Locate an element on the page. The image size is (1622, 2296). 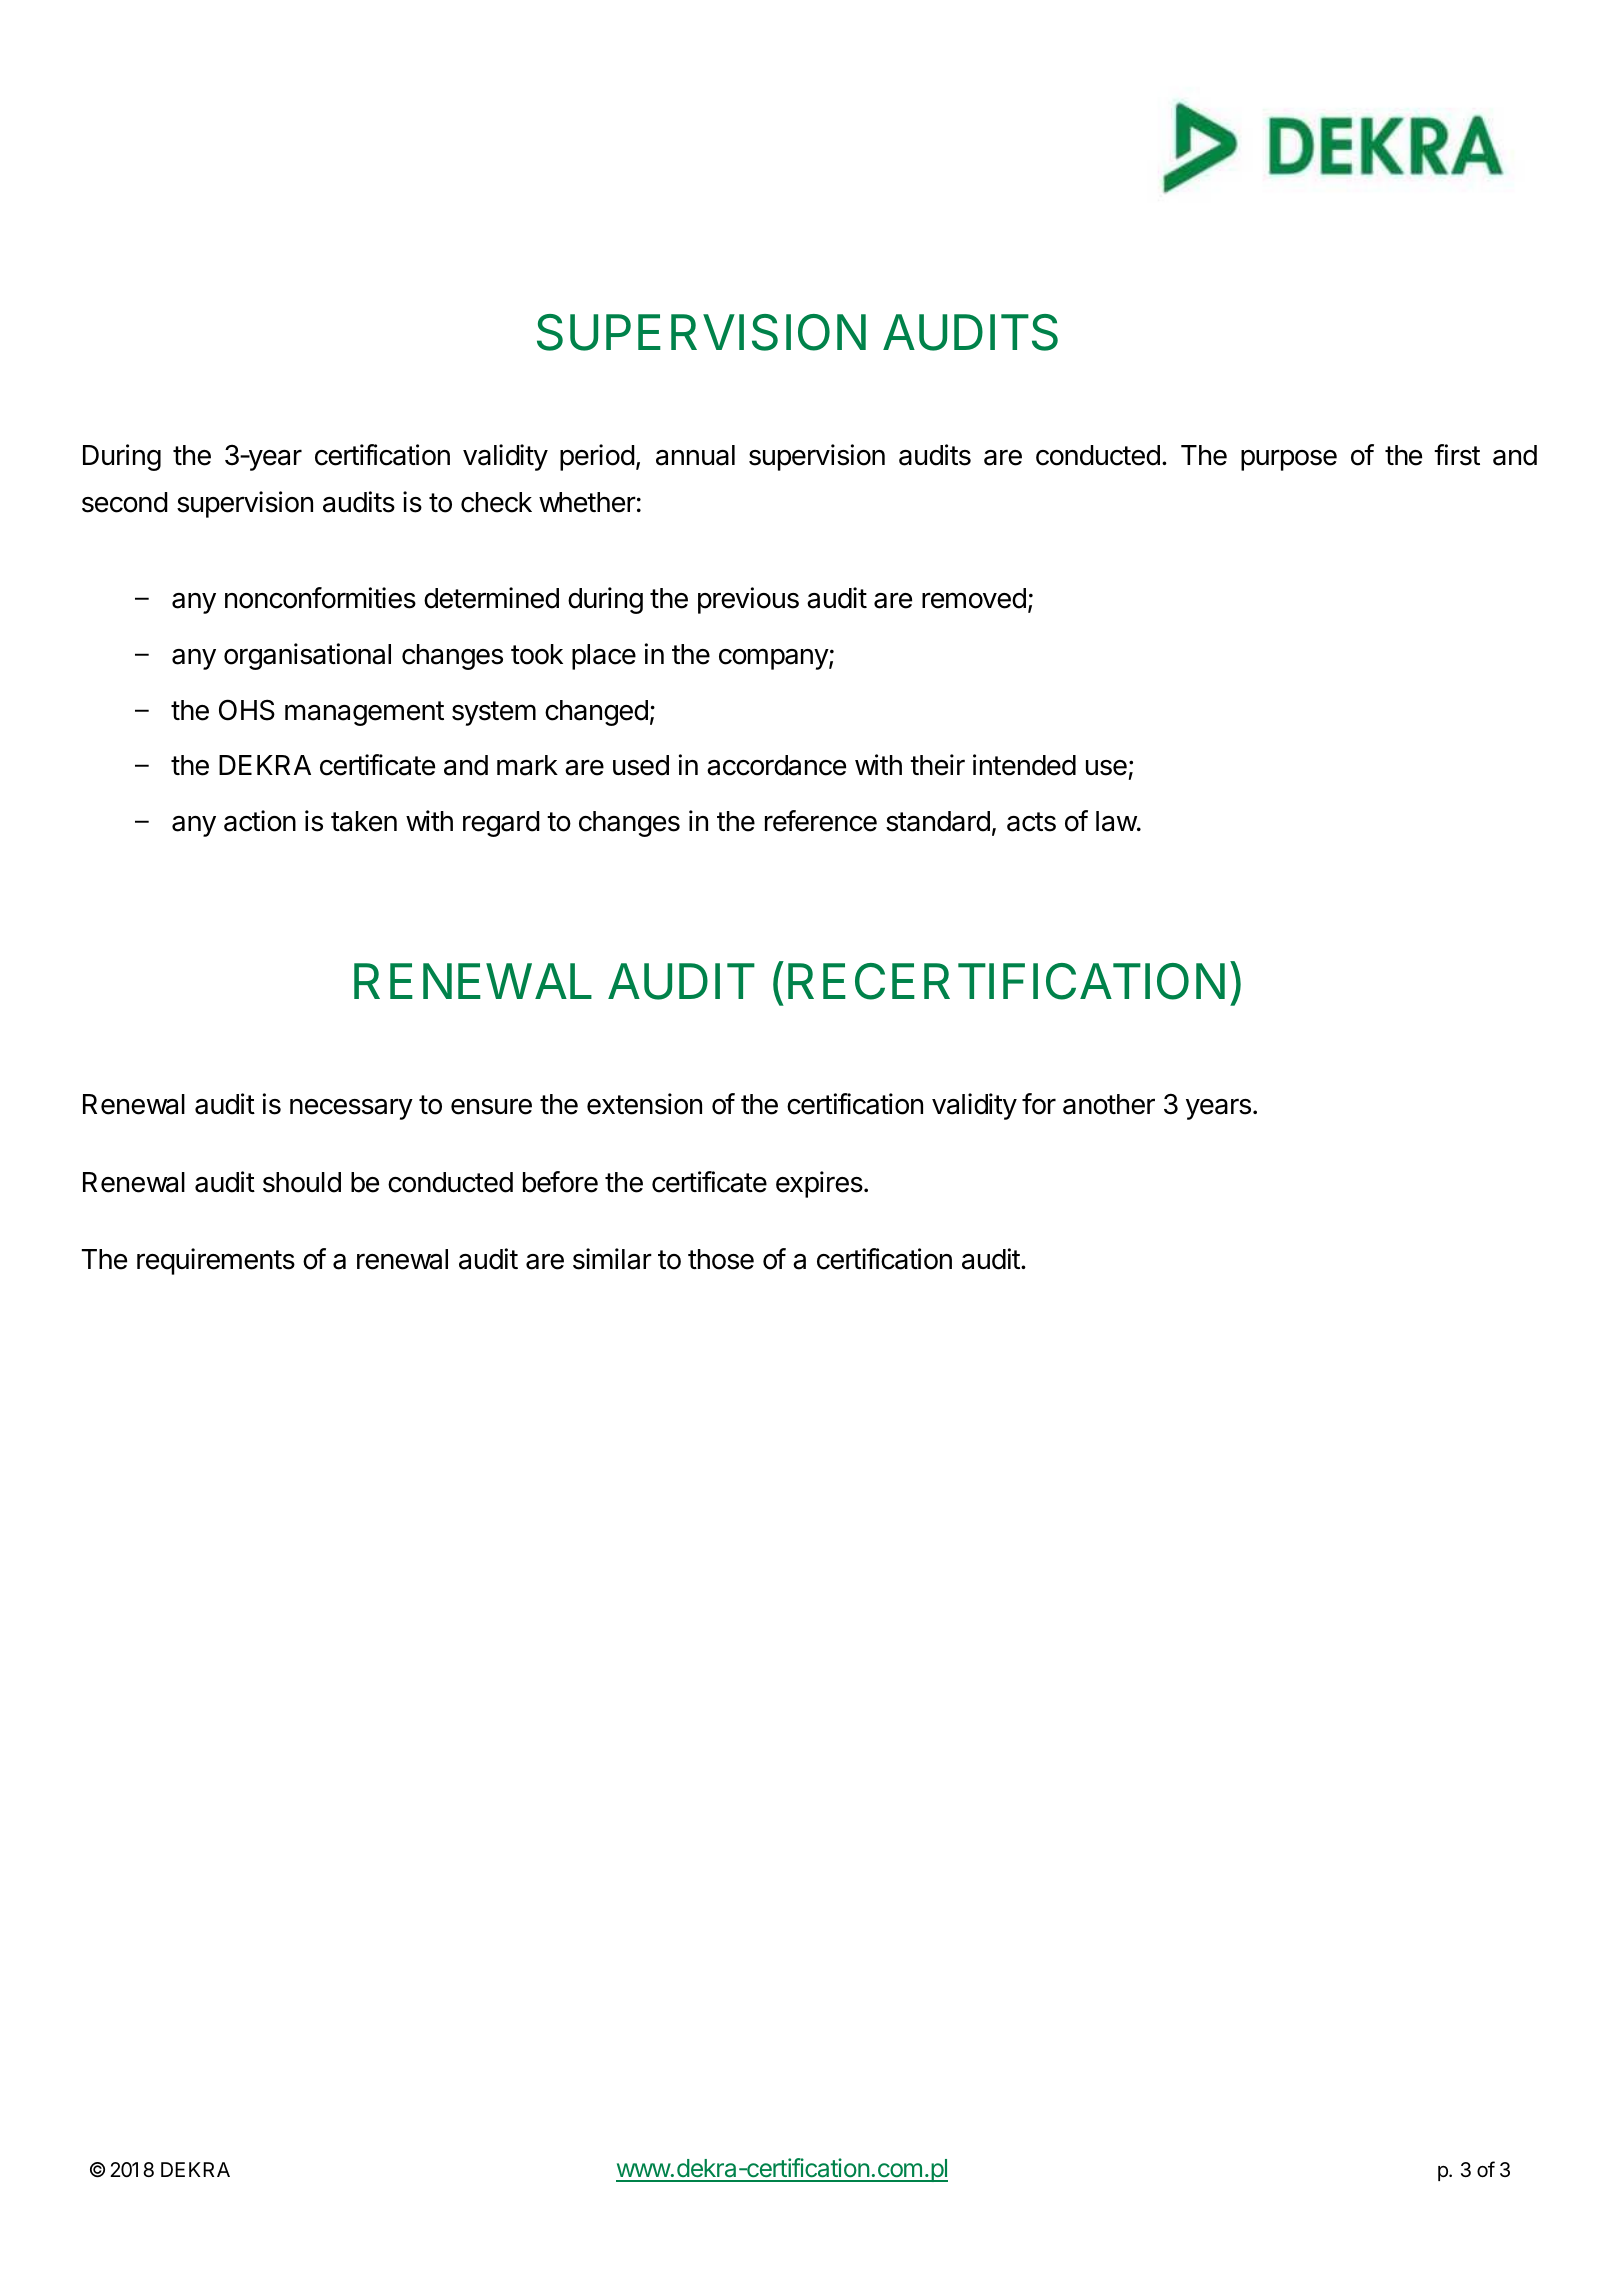
requirements is located at coordinates (216, 1261).
